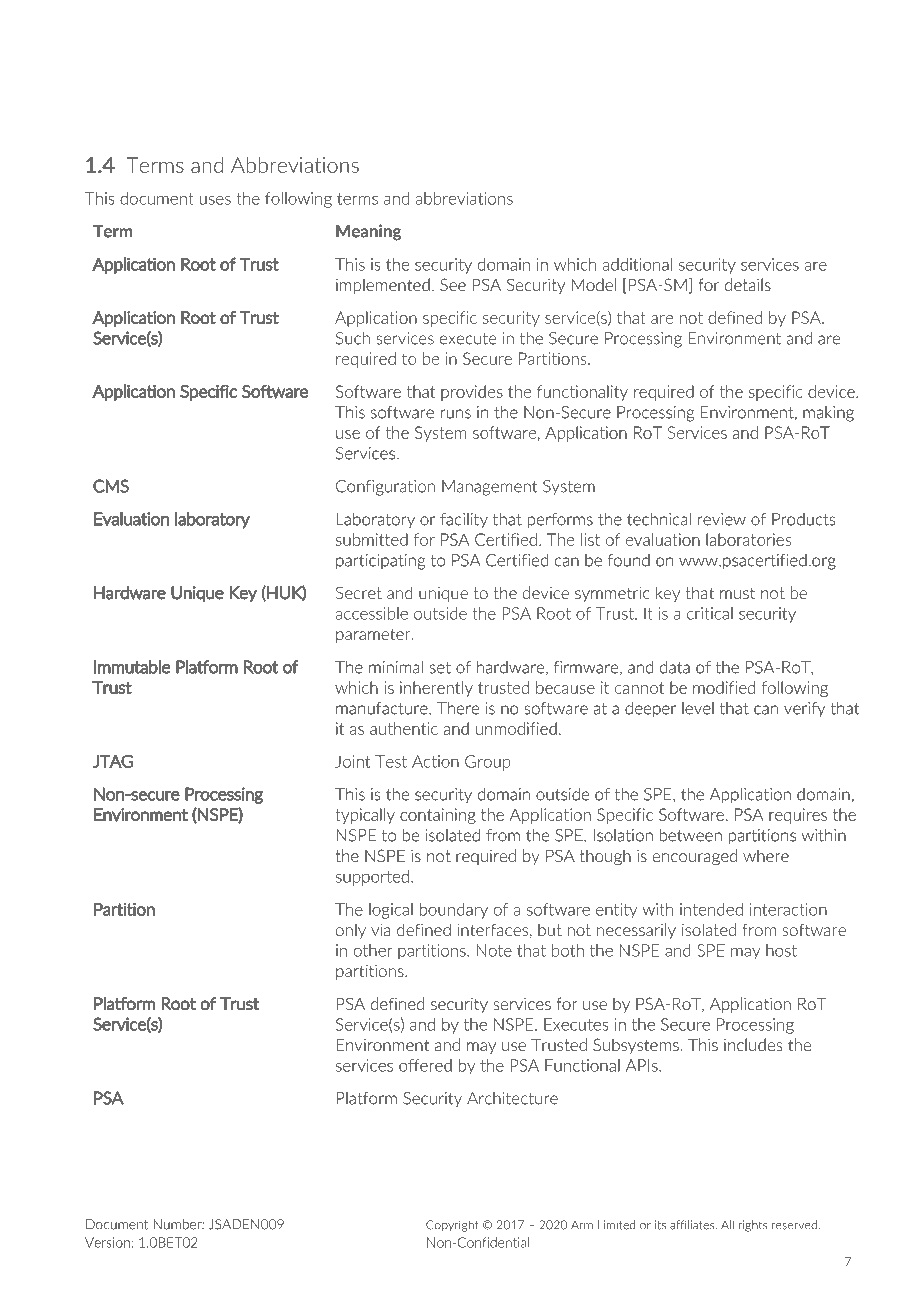  I want to click on details, so click(748, 284).
